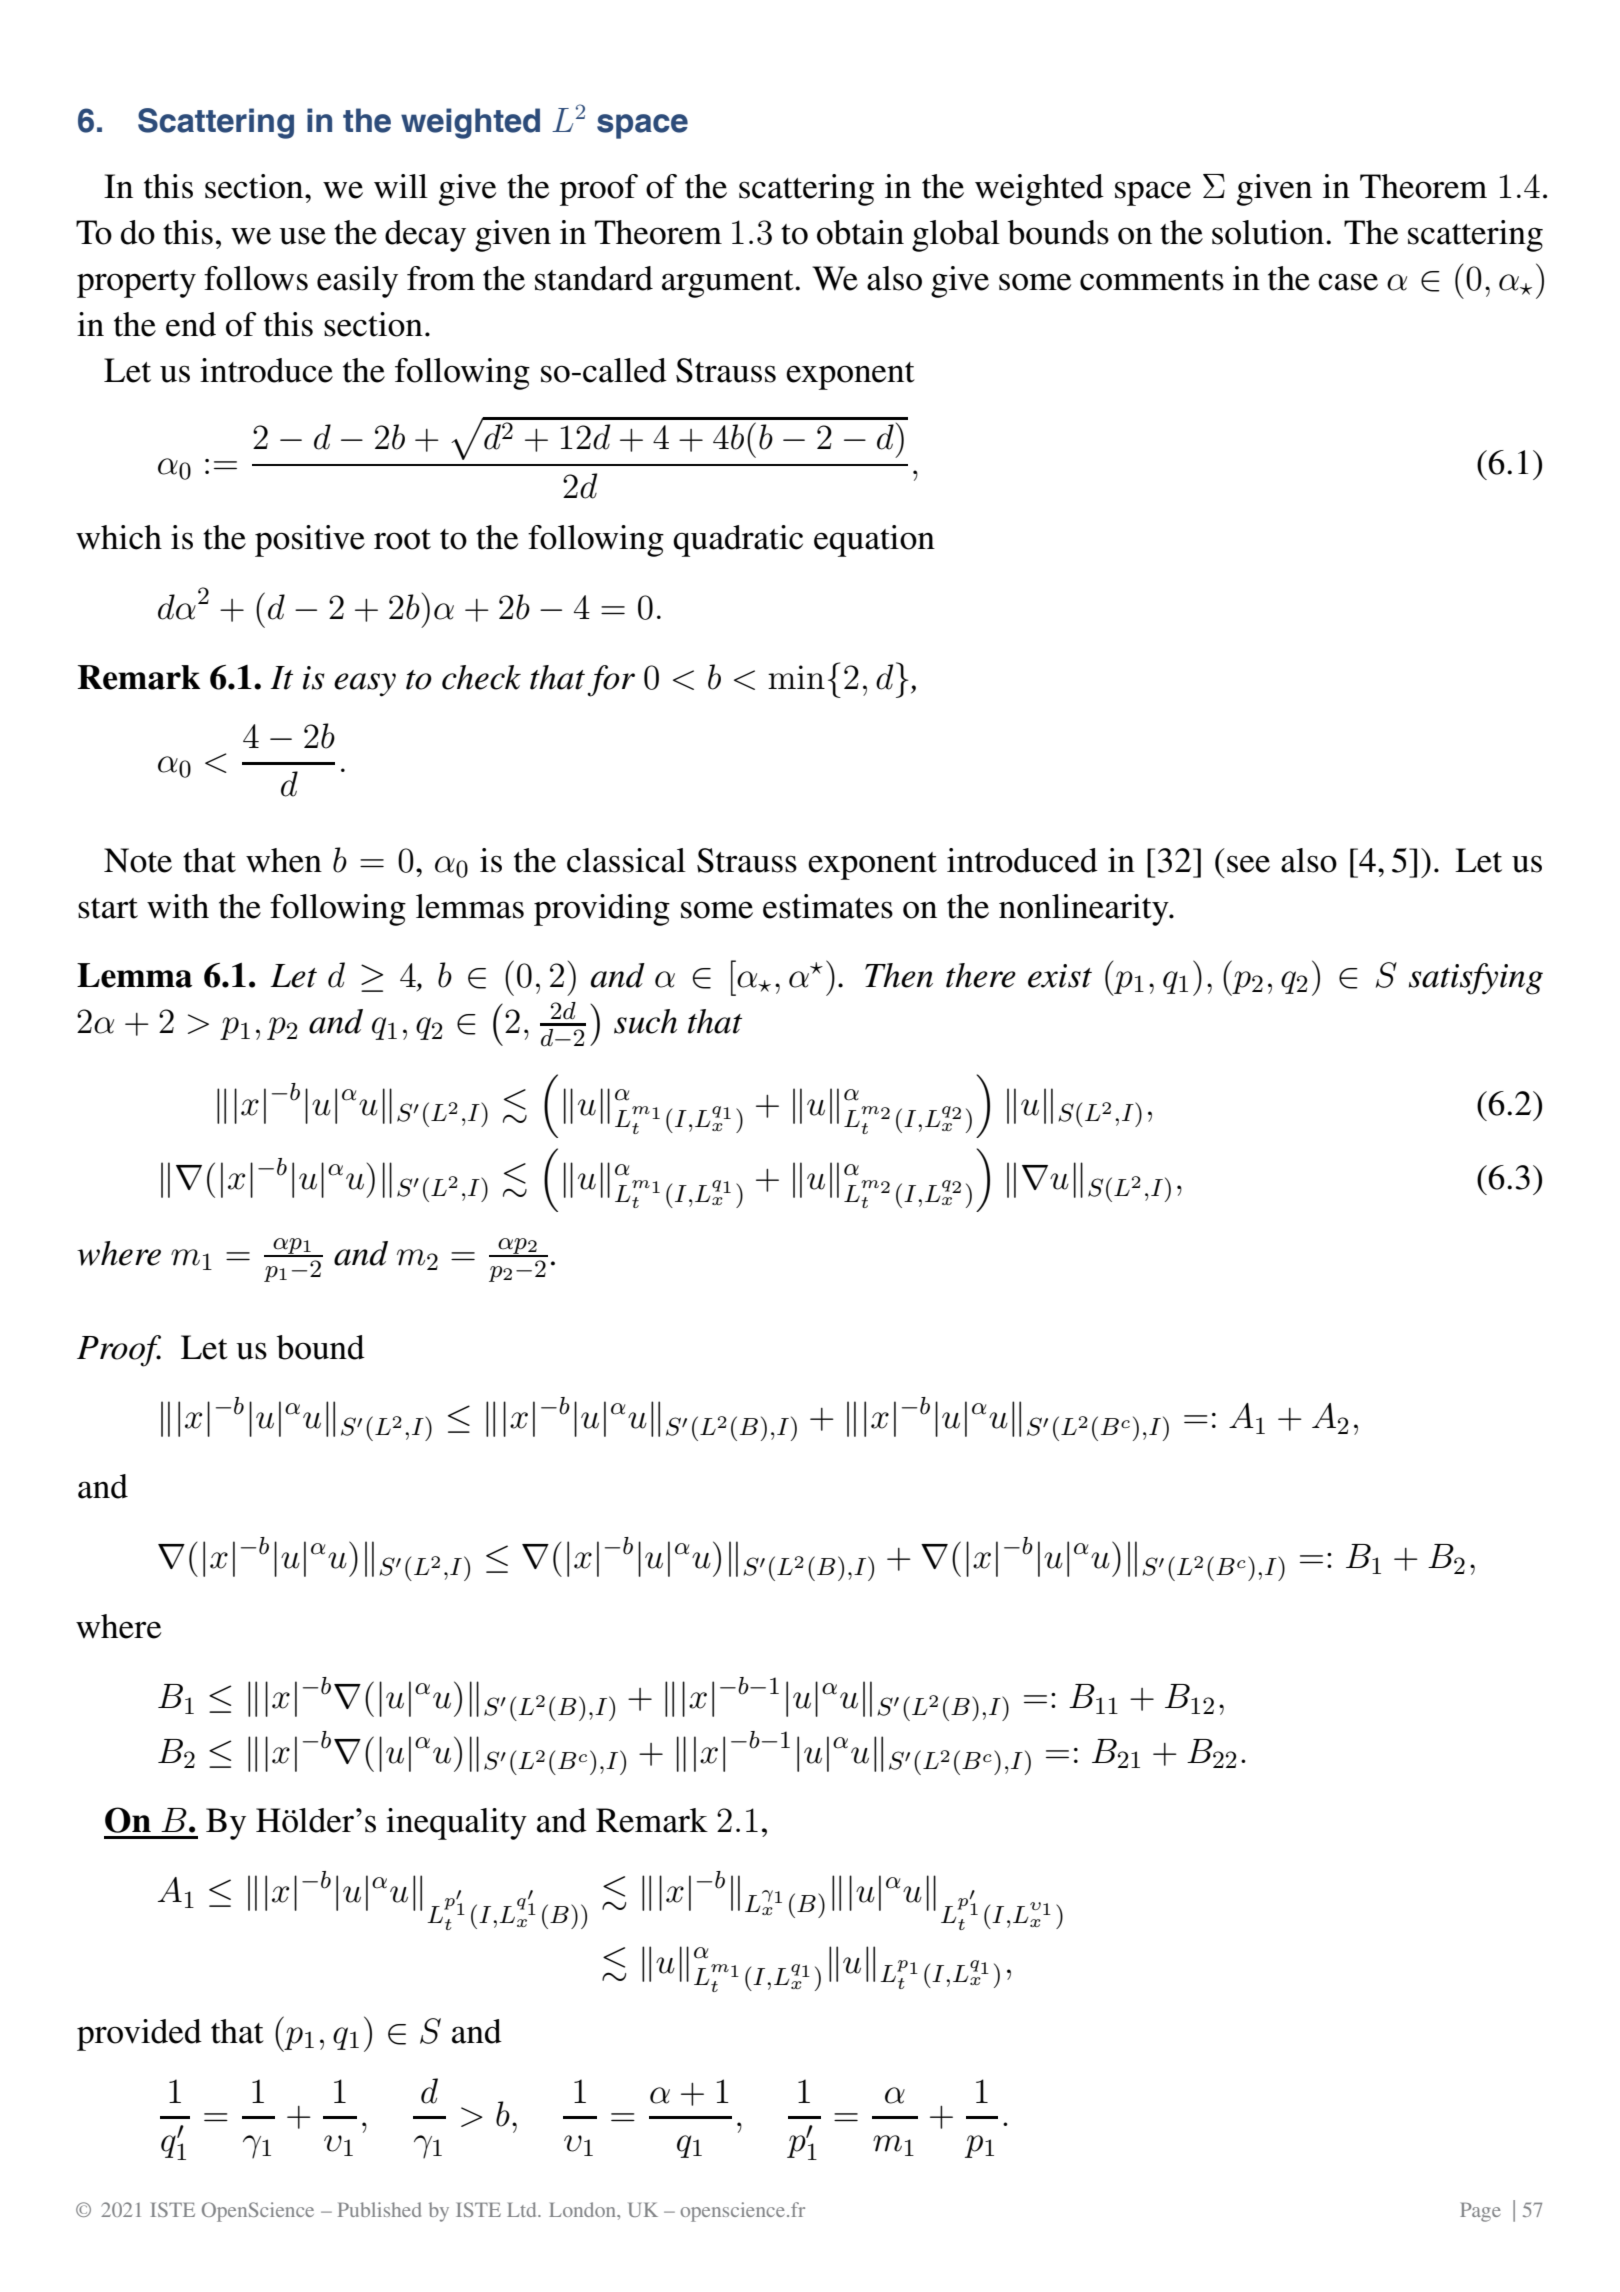  What do you see at coordinates (645, 1021) in the page?
I see `such` at bounding box center [645, 1021].
